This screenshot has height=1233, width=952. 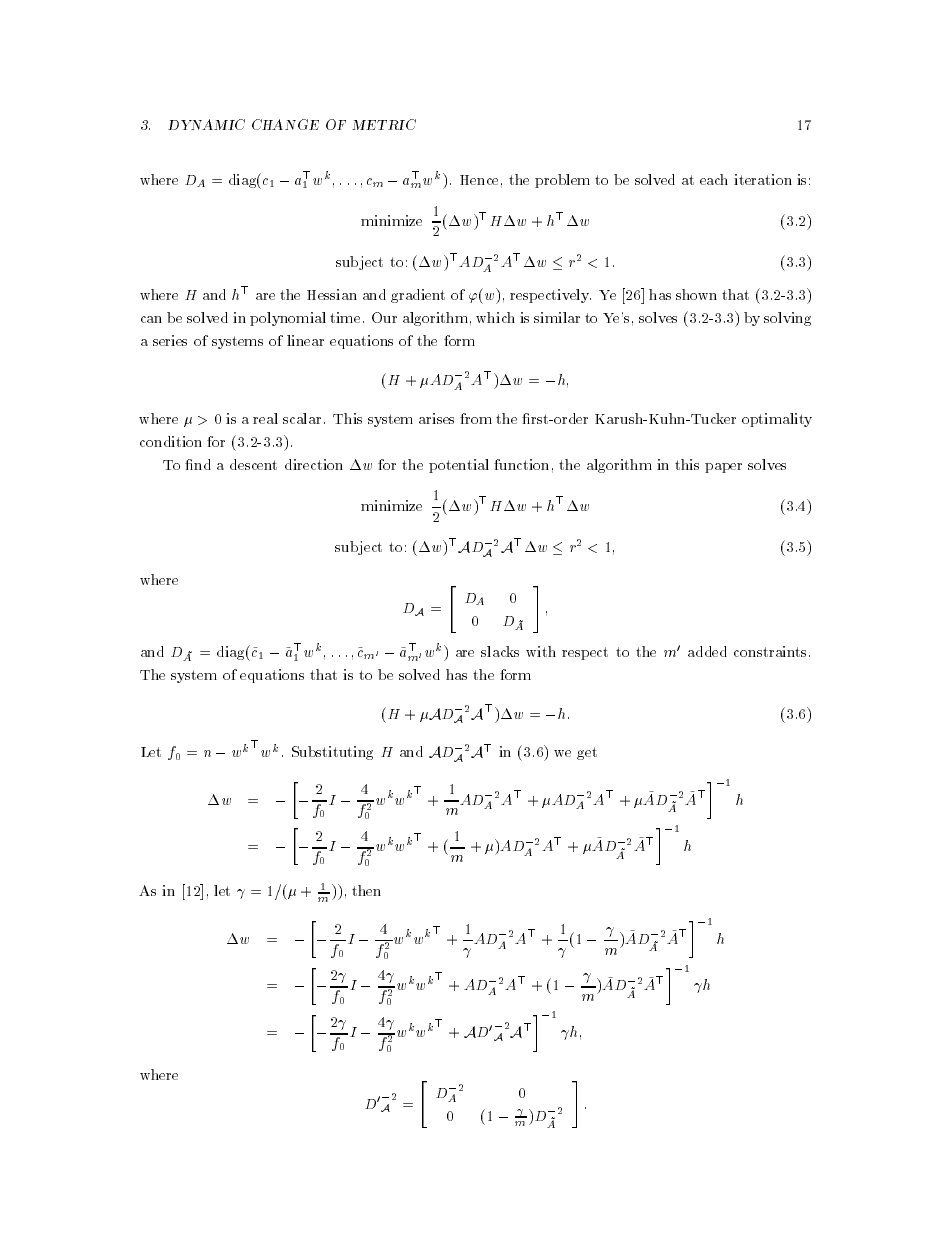 I want to click on from, so click(x=476, y=418).
